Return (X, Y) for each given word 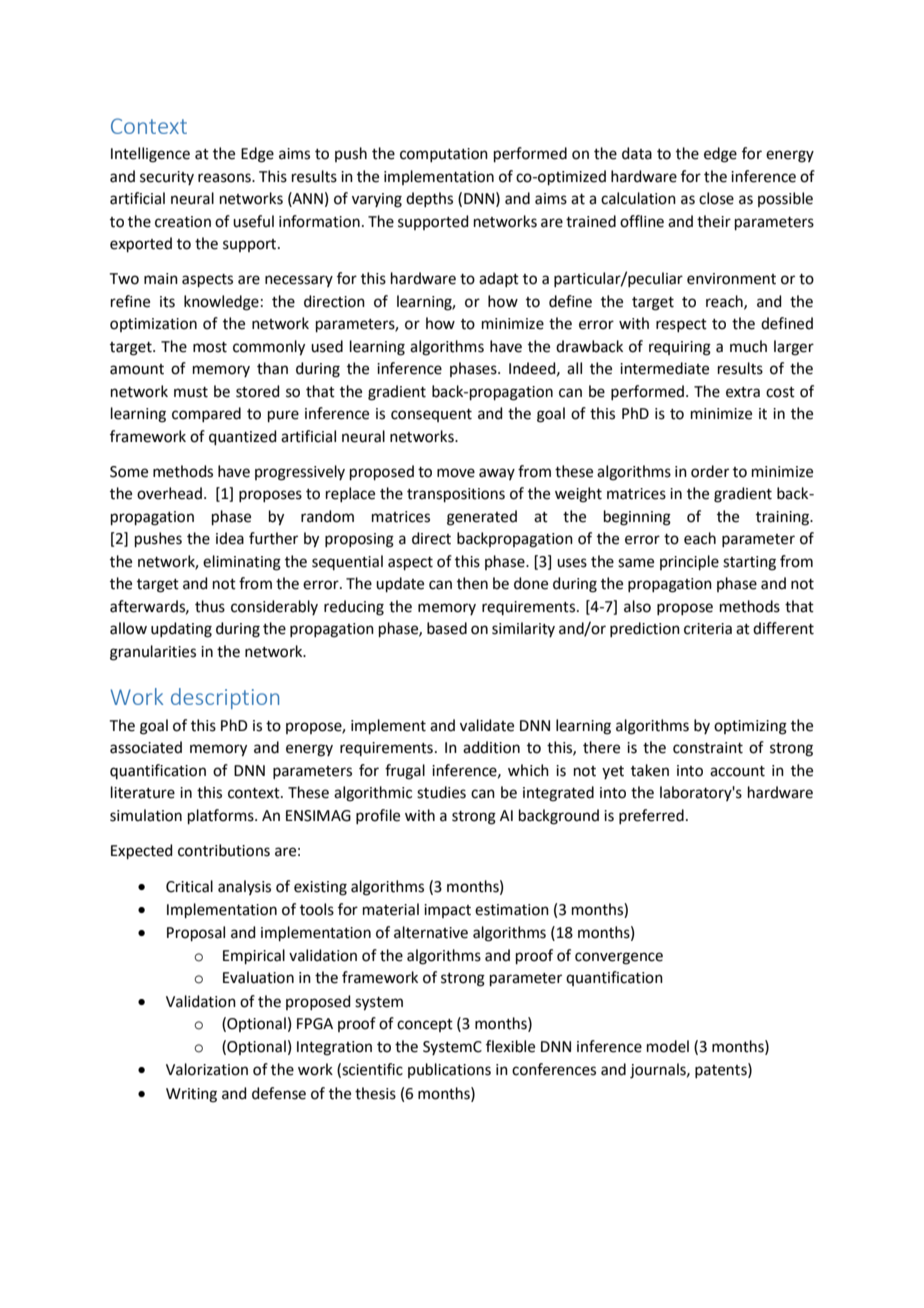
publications (449, 1070)
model (668, 1046)
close (716, 198)
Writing (191, 1095)
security (167, 178)
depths (429, 199)
